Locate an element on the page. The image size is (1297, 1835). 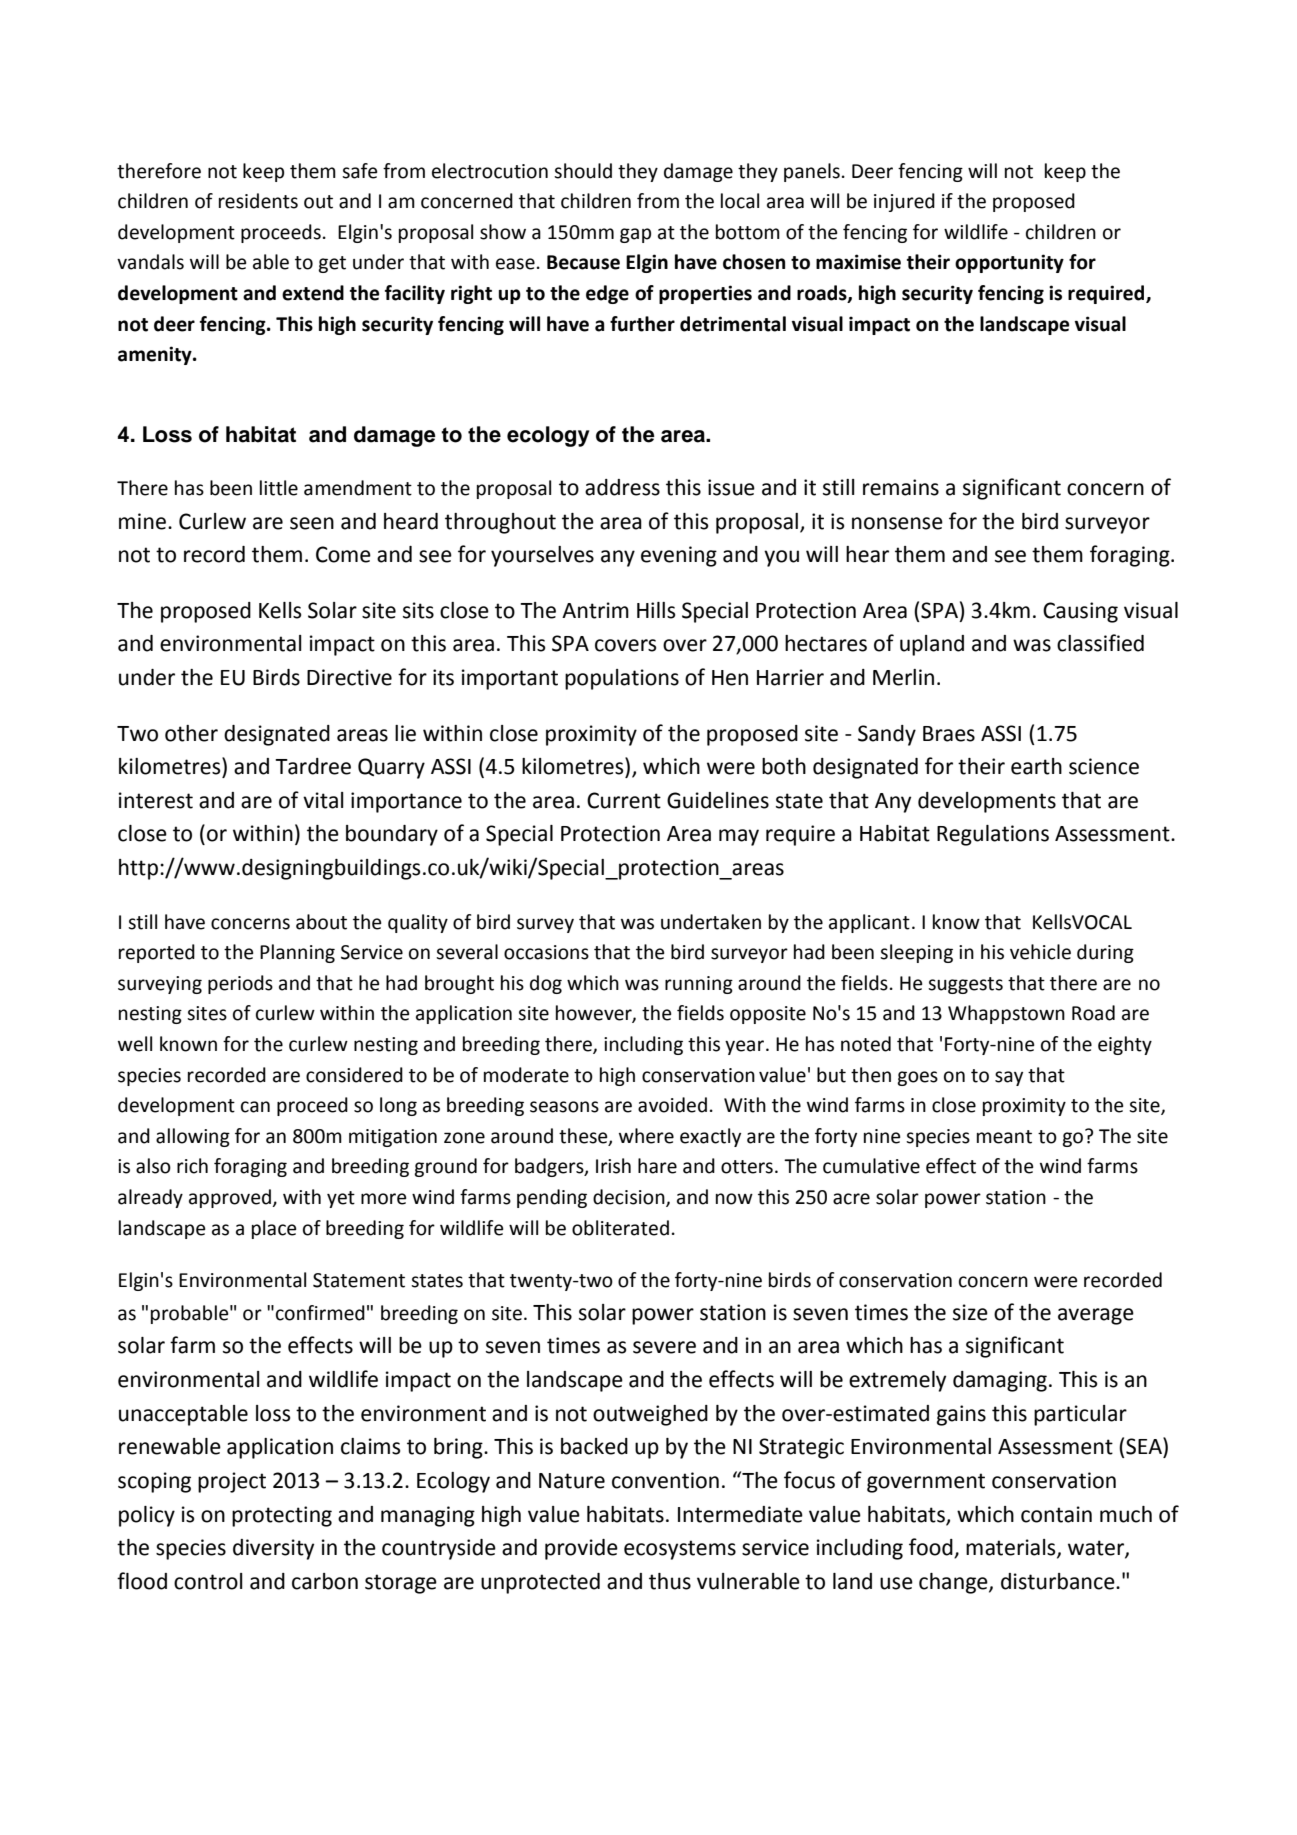
seen is located at coordinates (312, 523).
